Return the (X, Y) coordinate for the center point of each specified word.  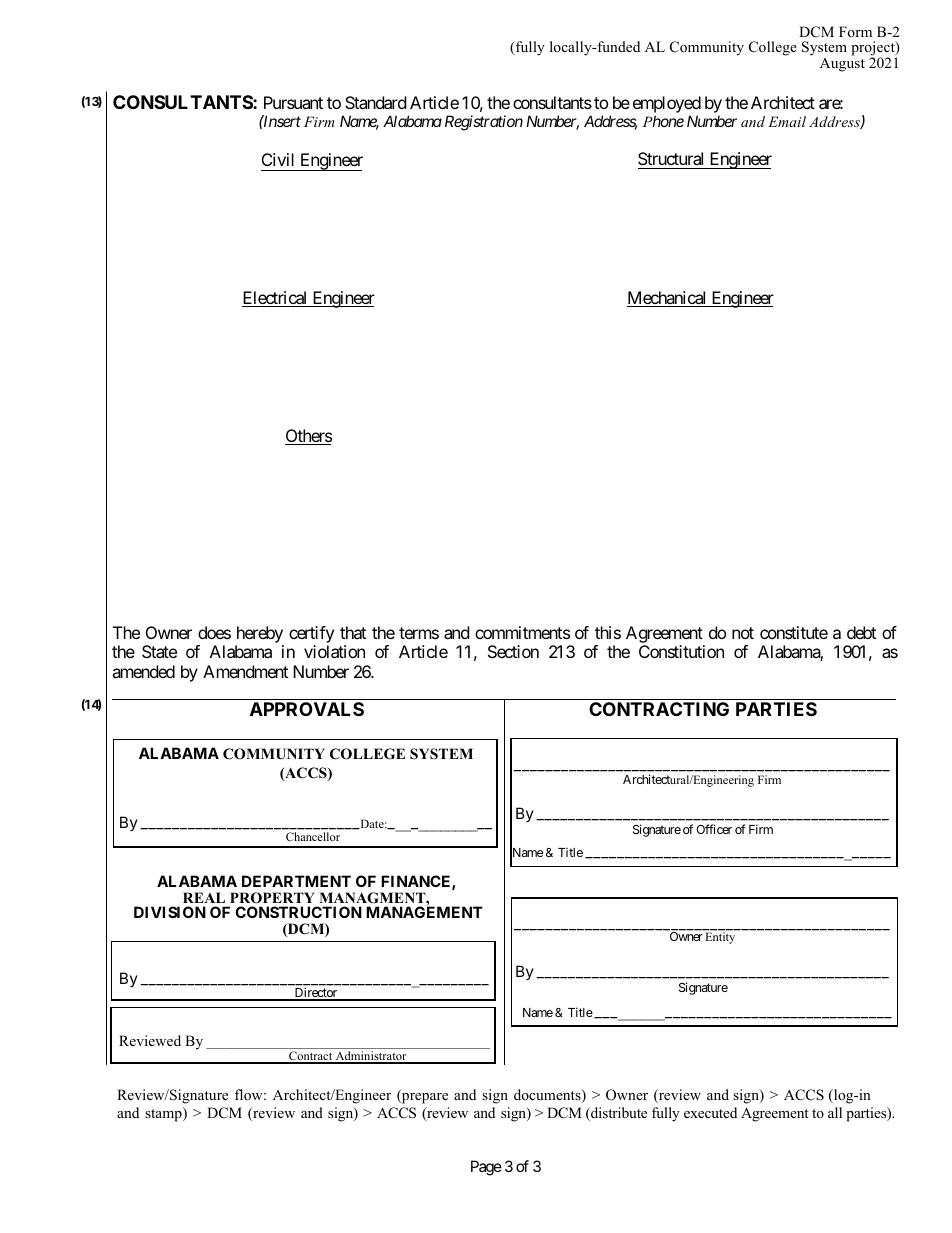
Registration (484, 123)
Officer (714, 829)
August (842, 63)
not (743, 633)
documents (548, 1096)
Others (308, 437)
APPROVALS (307, 709)
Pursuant (293, 102)
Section (513, 651)
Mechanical (668, 299)
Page (486, 1168)
